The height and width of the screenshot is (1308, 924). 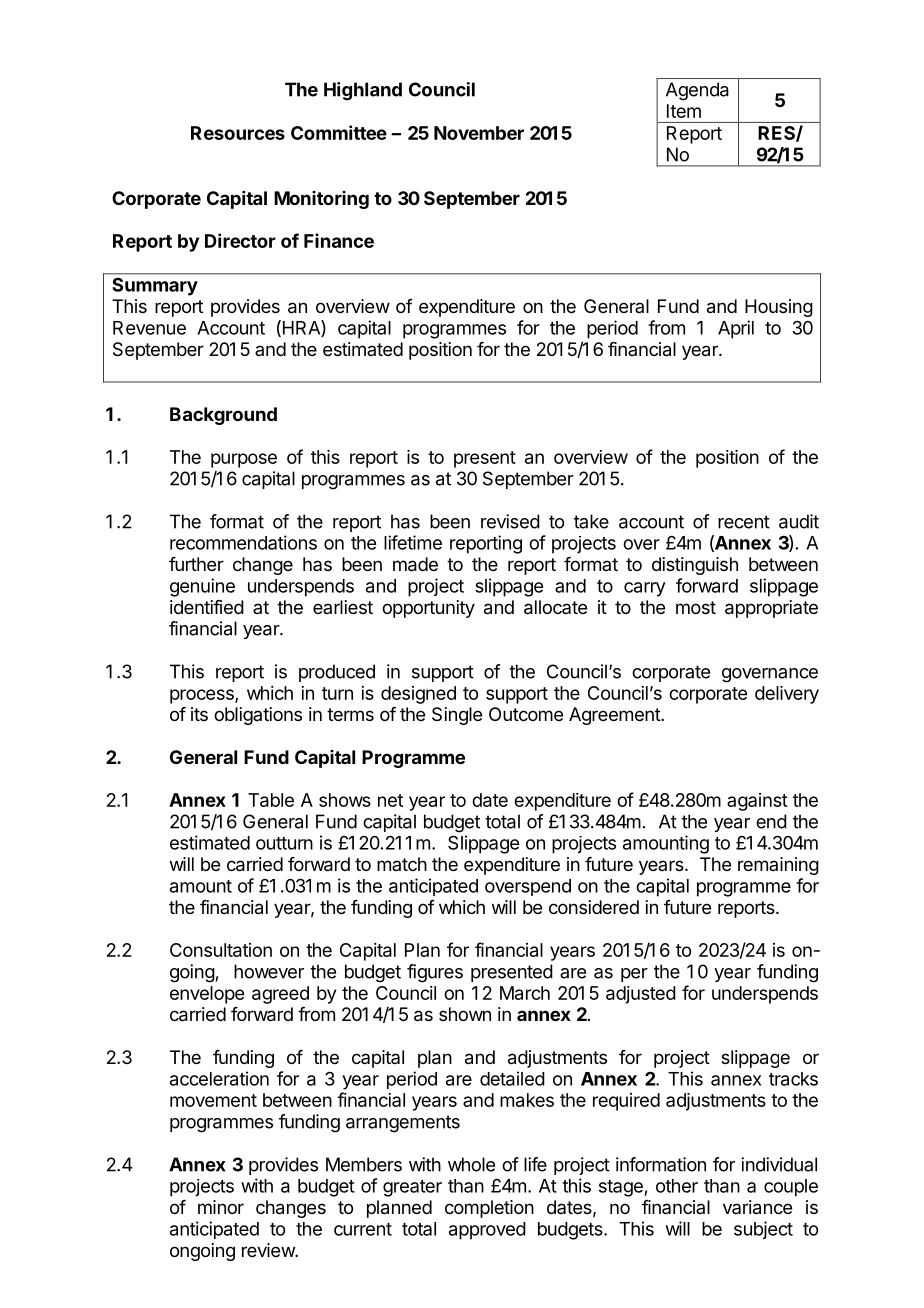 I want to click on shown, so click(x=465, y=1014).
